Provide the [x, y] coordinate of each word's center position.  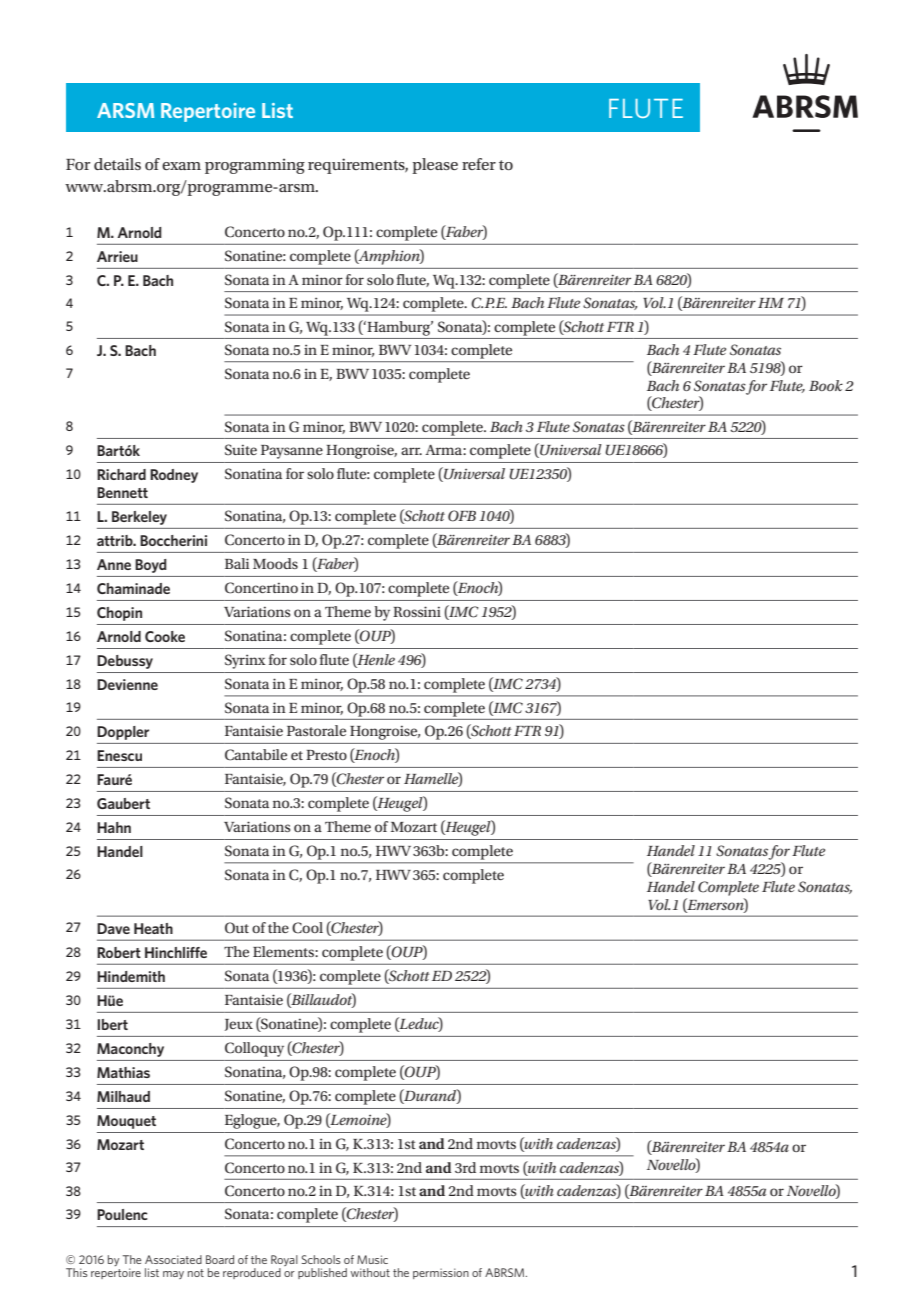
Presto [326, 755]
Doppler [123, 733]
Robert [119, 952]
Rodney [174, 476]
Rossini [417, 611]
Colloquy [254, 1049]
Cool [307, 928]
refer [479, 164]
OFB [462, 516]
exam [181, 166]
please [435, 166]
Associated [173, 1259]
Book [826, 385]
